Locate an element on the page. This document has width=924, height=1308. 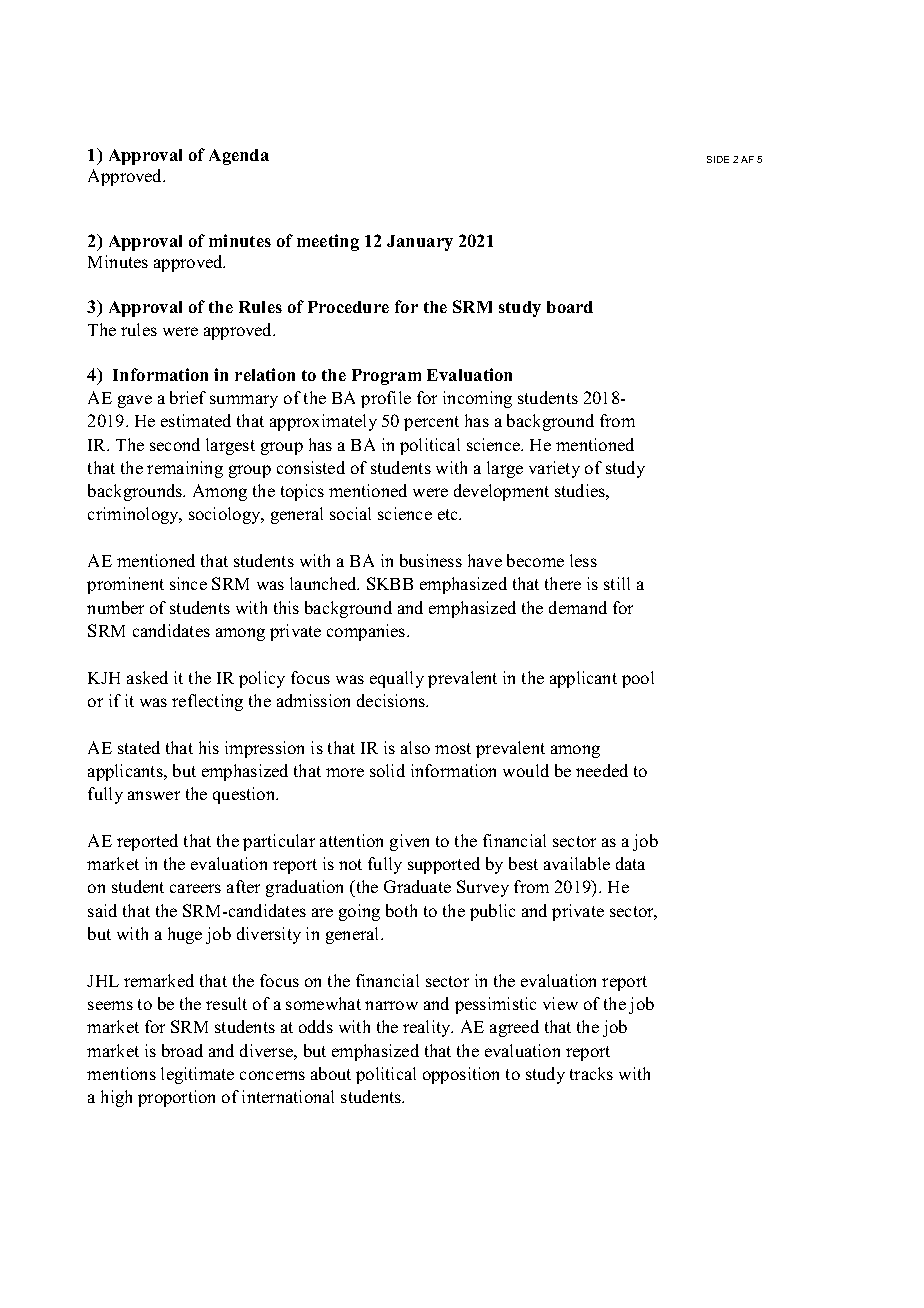
Agenda is located at coordinates (239, 157).
